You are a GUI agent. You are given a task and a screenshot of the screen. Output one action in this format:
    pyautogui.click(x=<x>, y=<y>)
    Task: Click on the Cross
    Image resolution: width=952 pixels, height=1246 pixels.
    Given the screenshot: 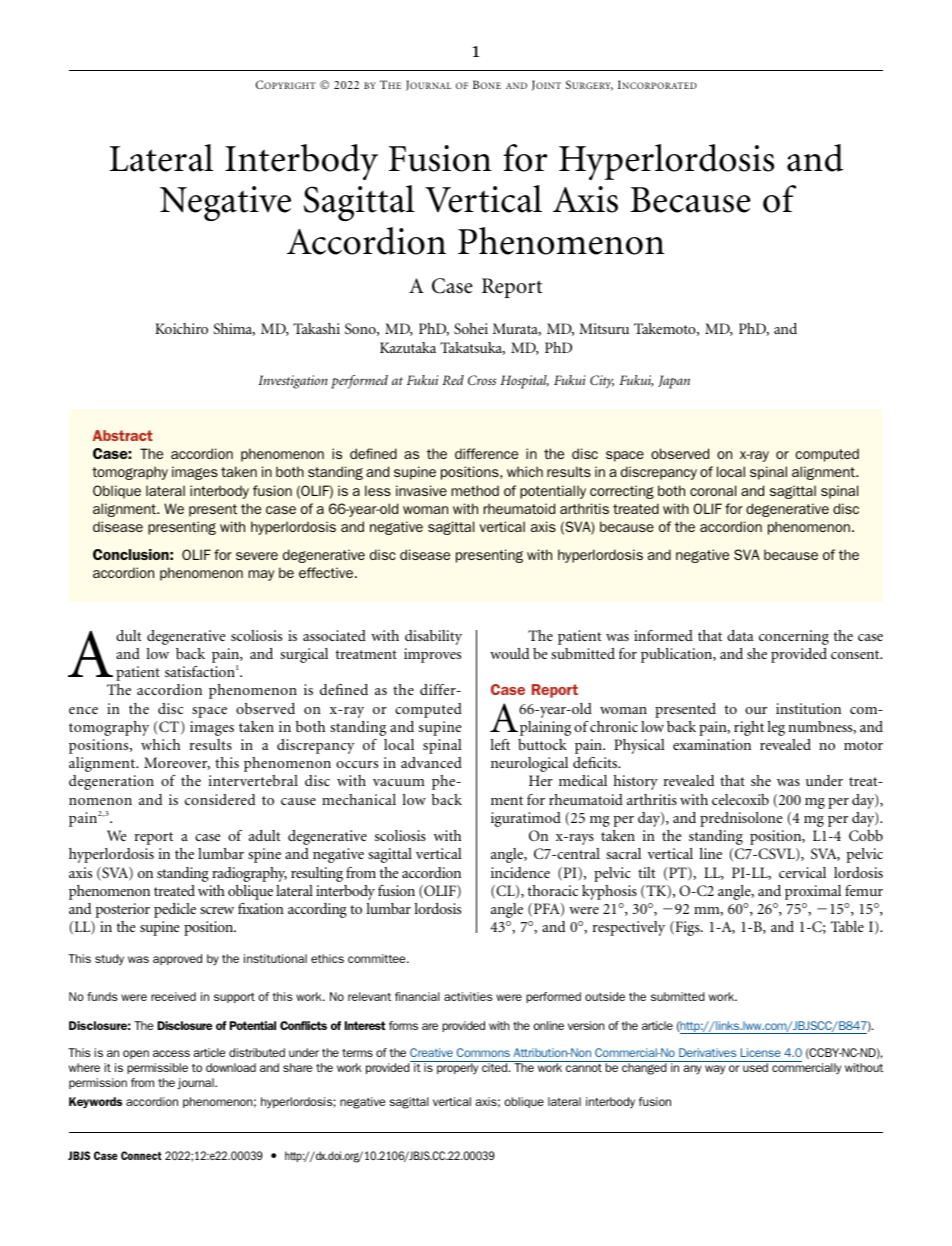 What is the action you would take?
    pyautogui.click(x=482, y=380)
